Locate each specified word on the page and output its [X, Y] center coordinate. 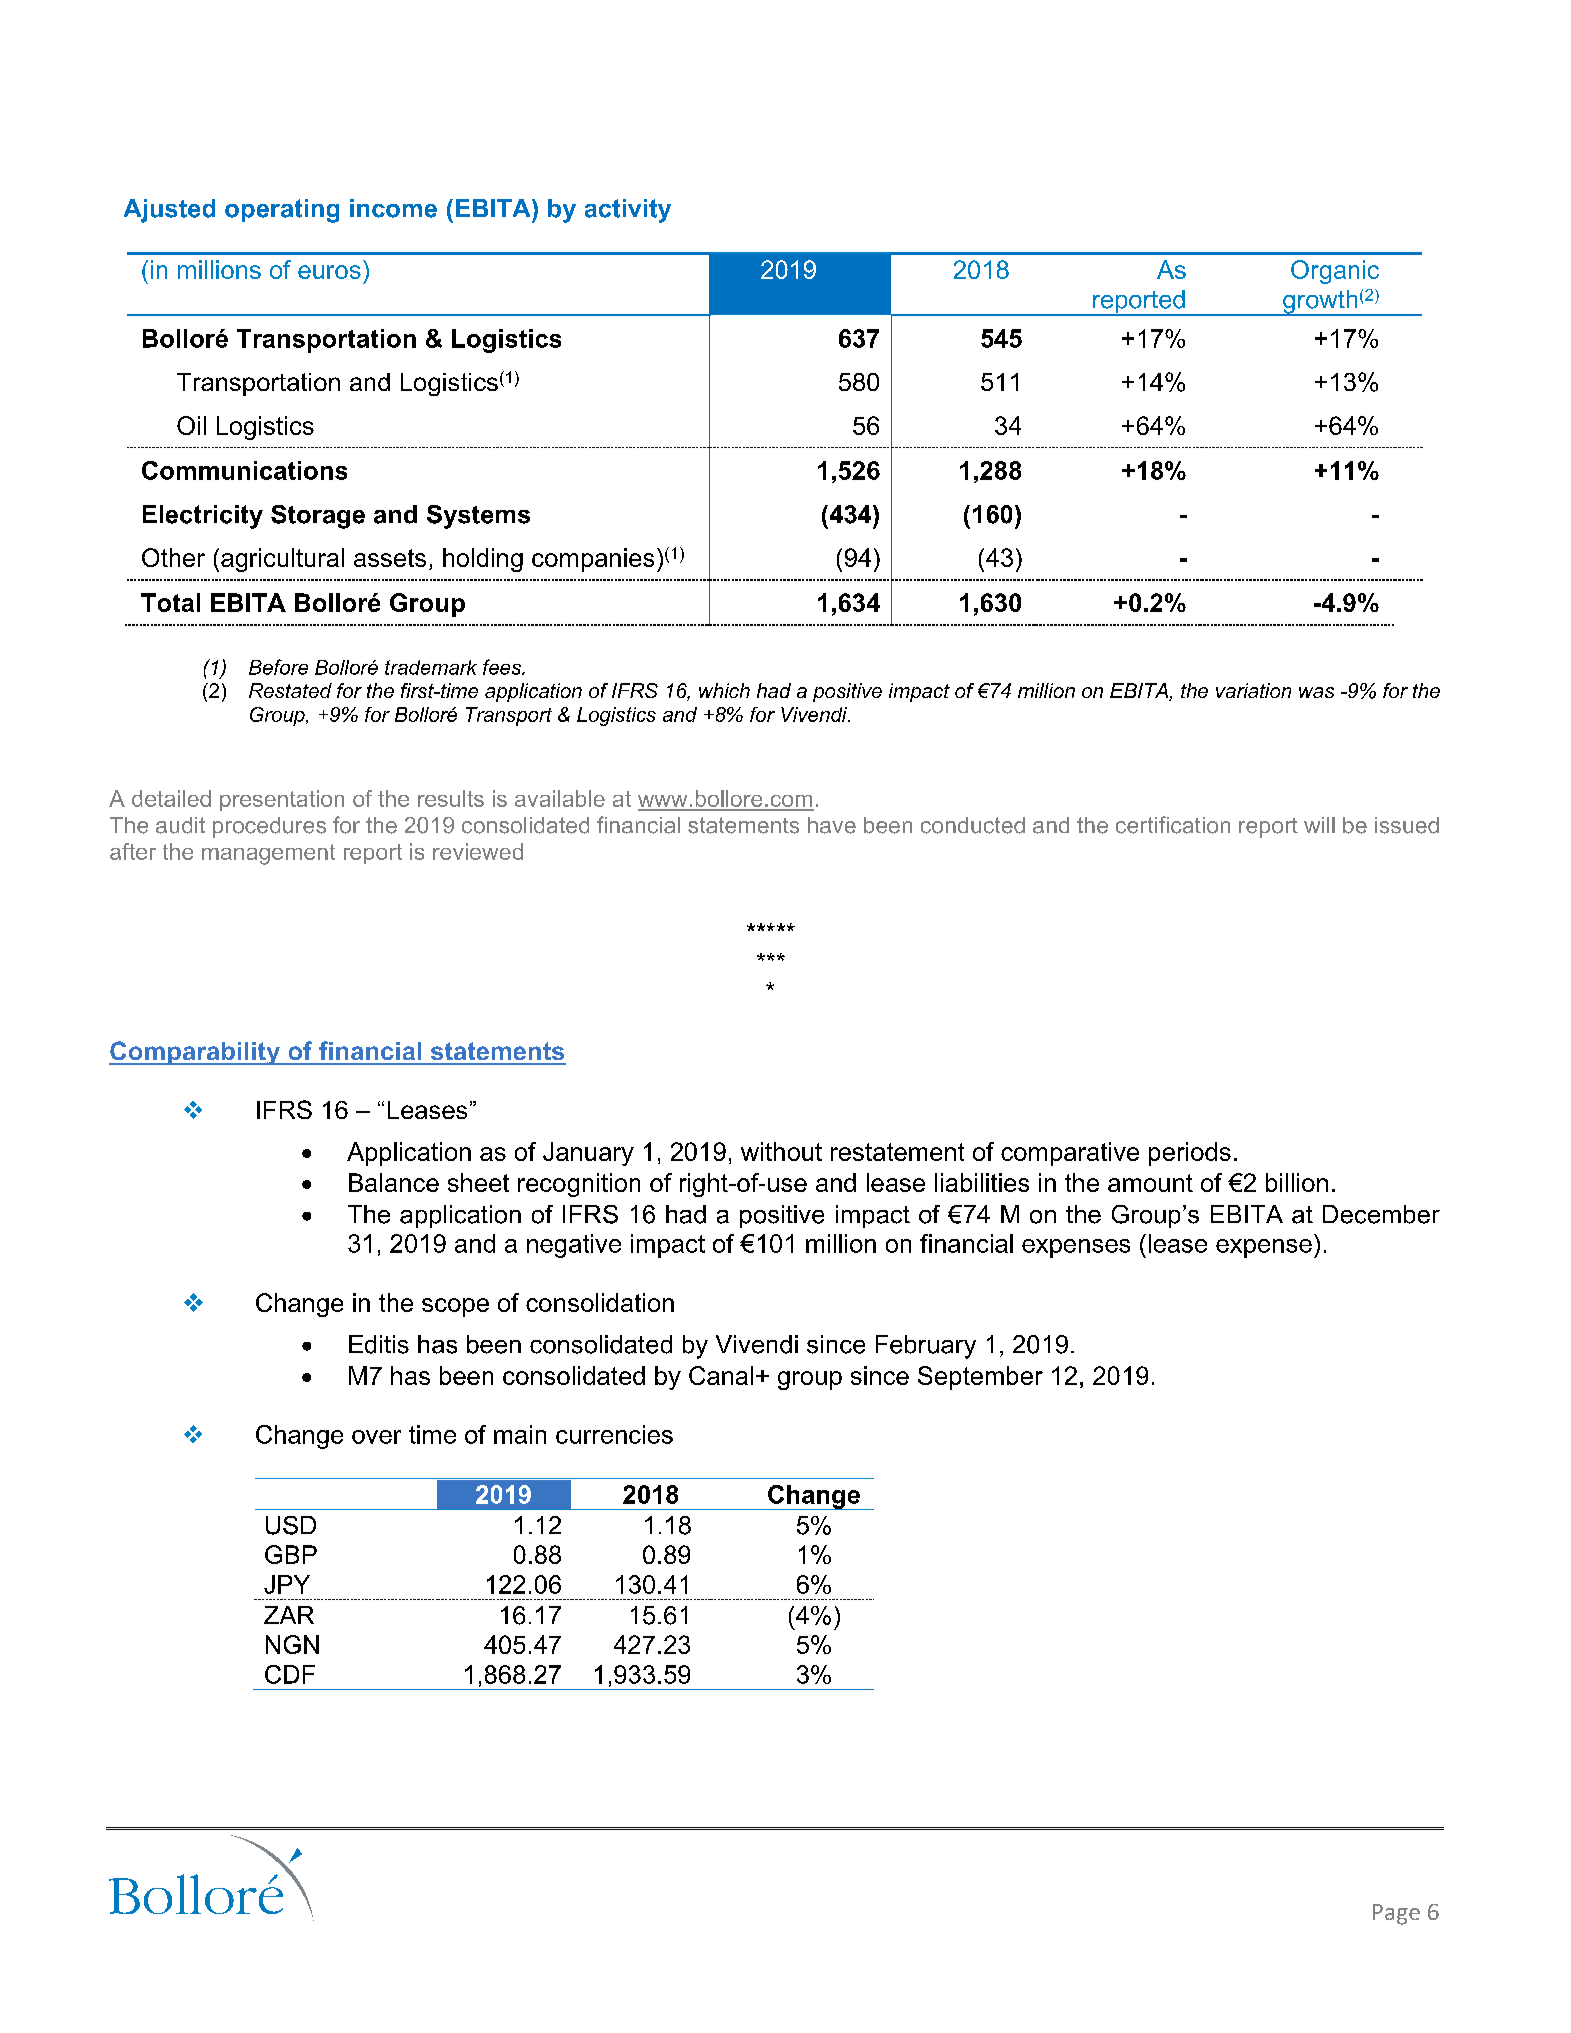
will [1319, 825]
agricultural [282, 560]
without [781, 1151]
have [832, 825]
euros [329, 272]
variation [1253, 690]
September [980, 1378]
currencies [614, 1434]
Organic [1335, 272]
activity [628, 211]
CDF [290, 1674]
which [724, 690]
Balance [394, 1182]
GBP [291, 1554]
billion [1297, 1182]
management [268, 854]
